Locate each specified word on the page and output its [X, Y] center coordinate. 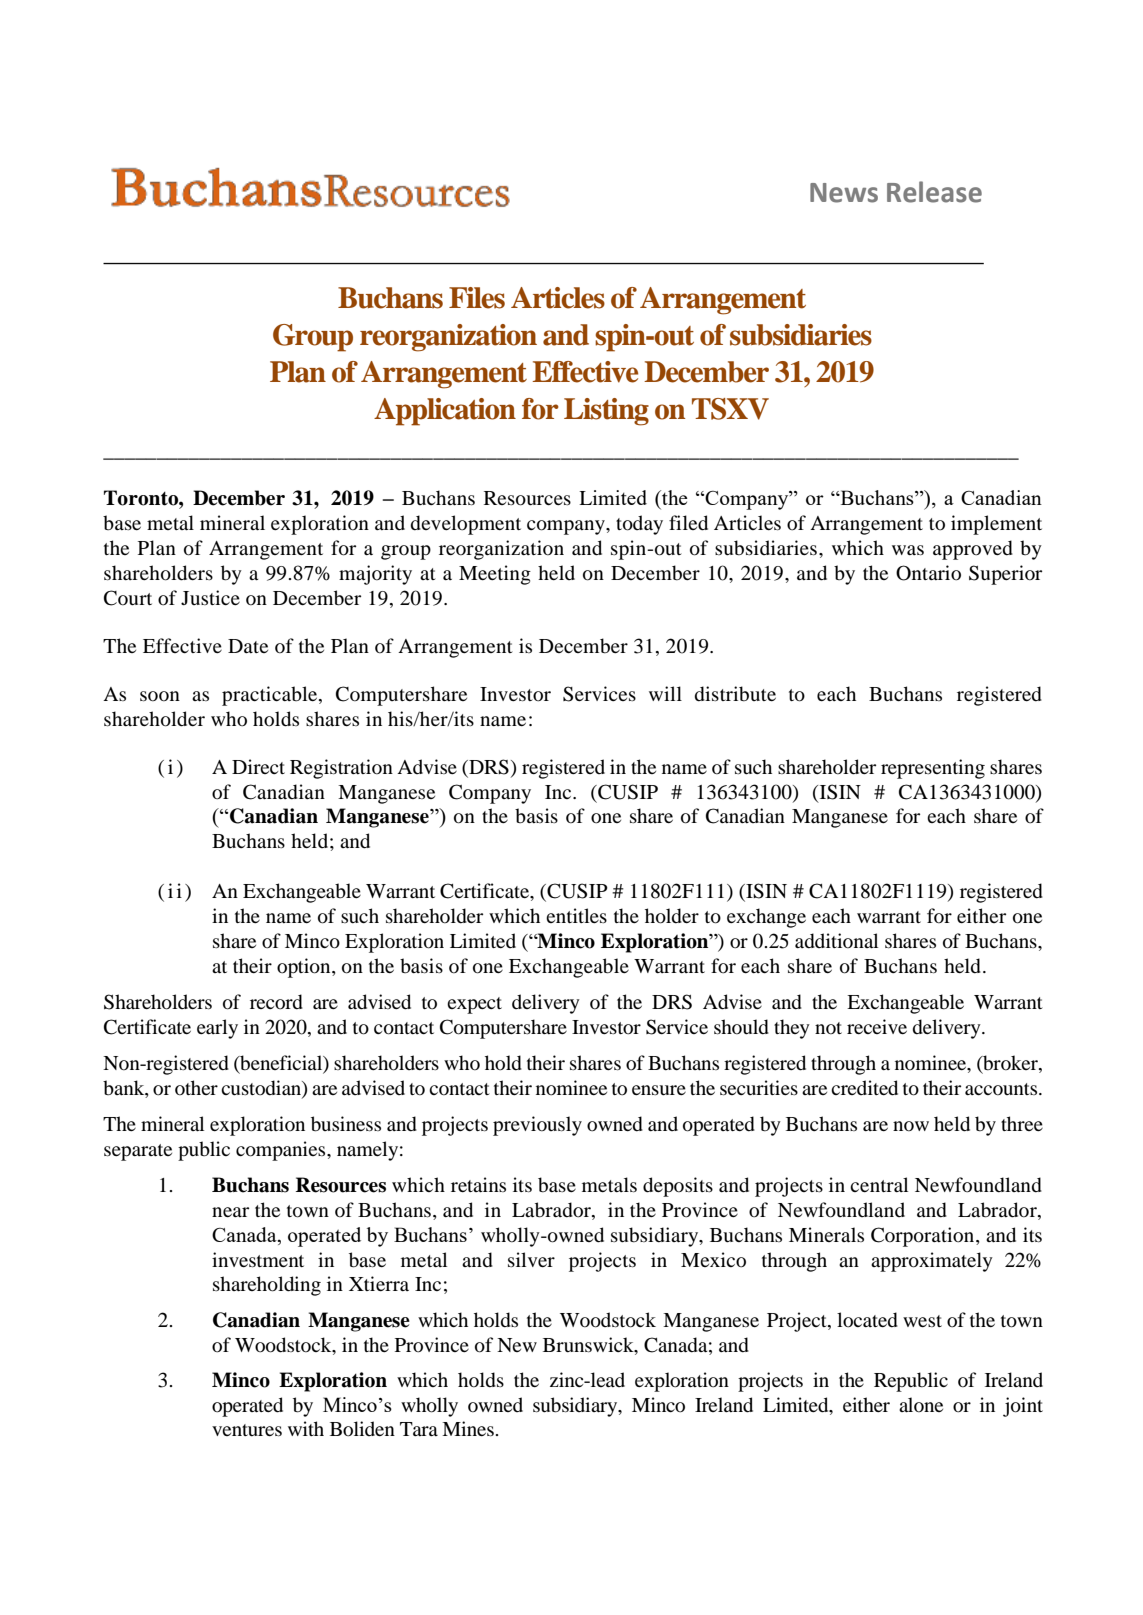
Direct [258, 766]
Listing [606, 412]
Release [934, 192]
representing [933, 769]
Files [477, 298]
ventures [247, 1430]
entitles [576, 915]
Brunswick [589, 1344]
